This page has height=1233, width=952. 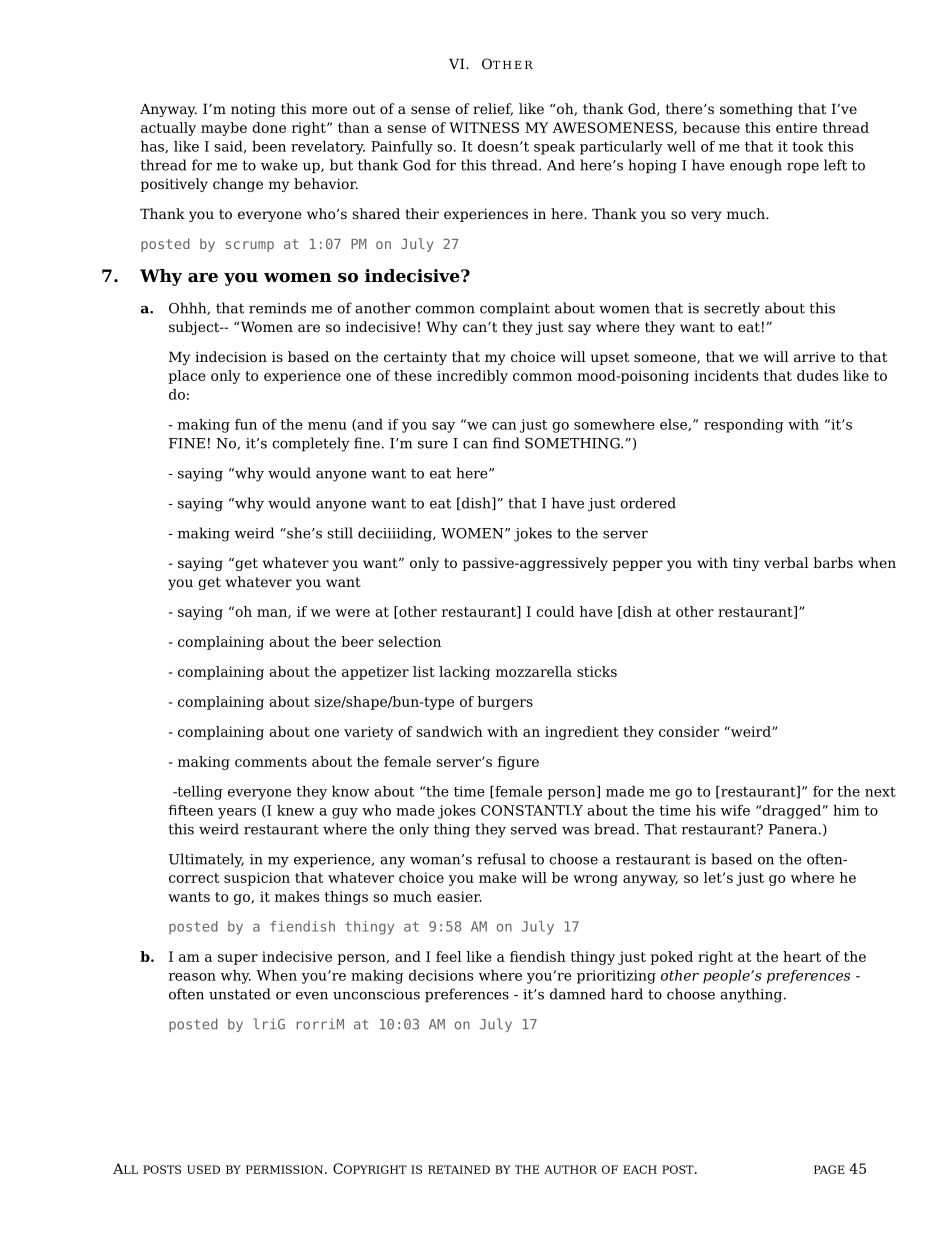 What do you see at coordinates (484, 127) in the page?
I see `WITNESS` at bounding box center [484, 127].
